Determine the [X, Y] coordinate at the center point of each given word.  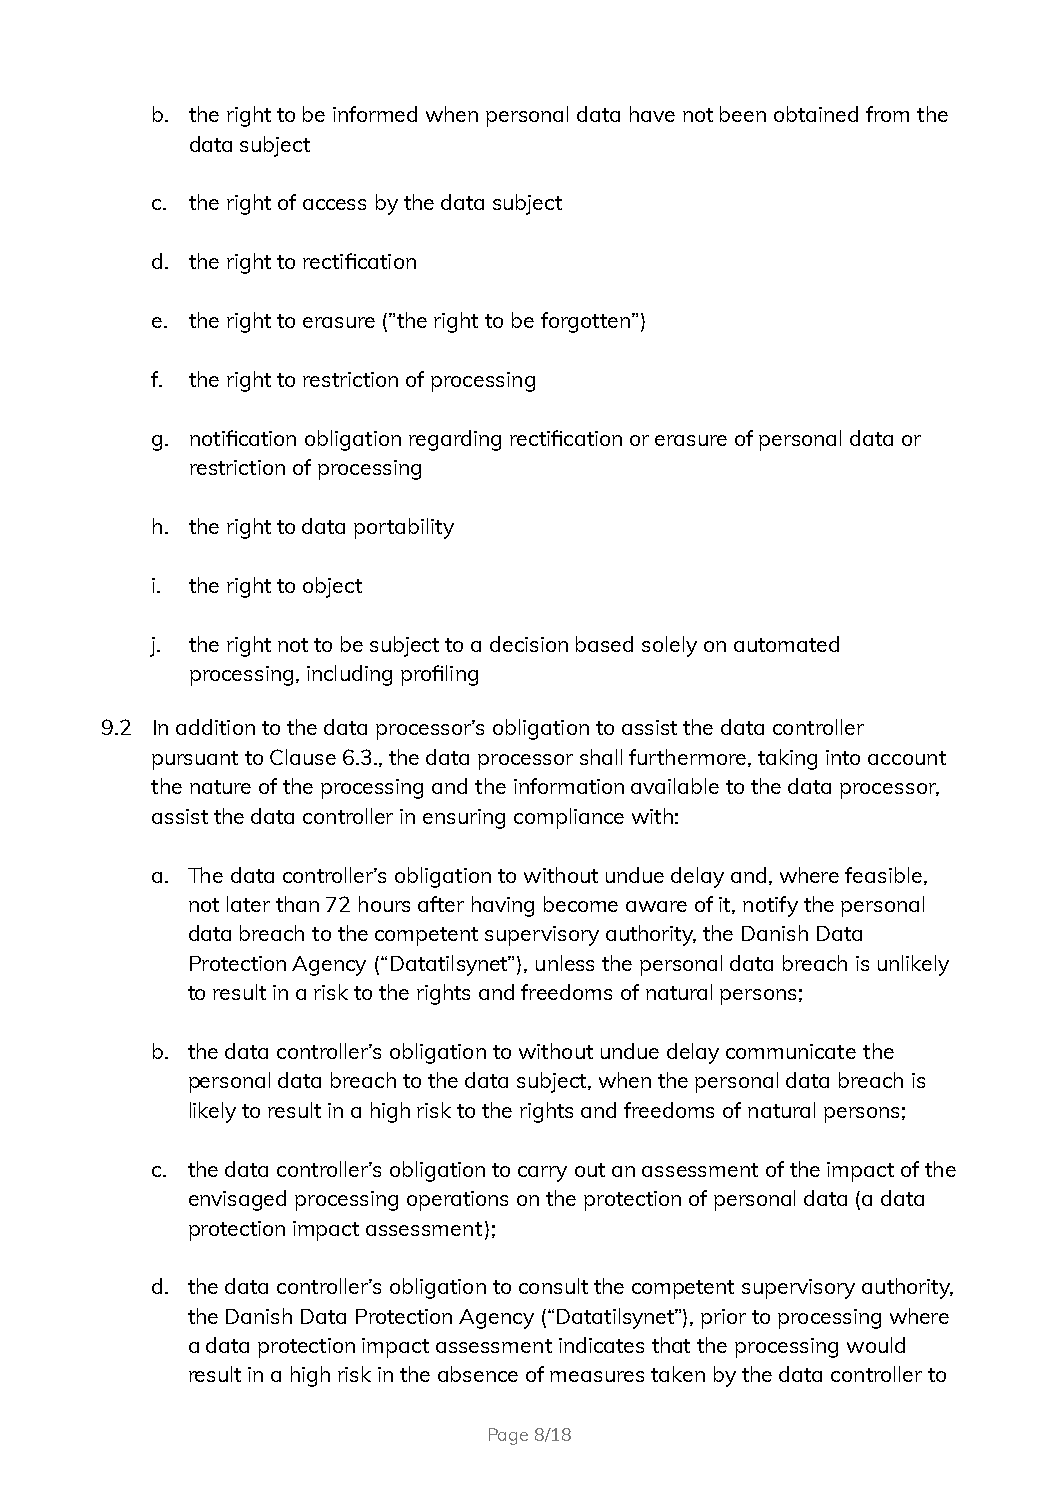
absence [478, 1374]
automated [786, 644]
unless [565, 963]
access [334, 204]
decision [529, 644]
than [297, 904]
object [332, 587]
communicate [791, 1051]
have [652, 114]
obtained [816, 114]
